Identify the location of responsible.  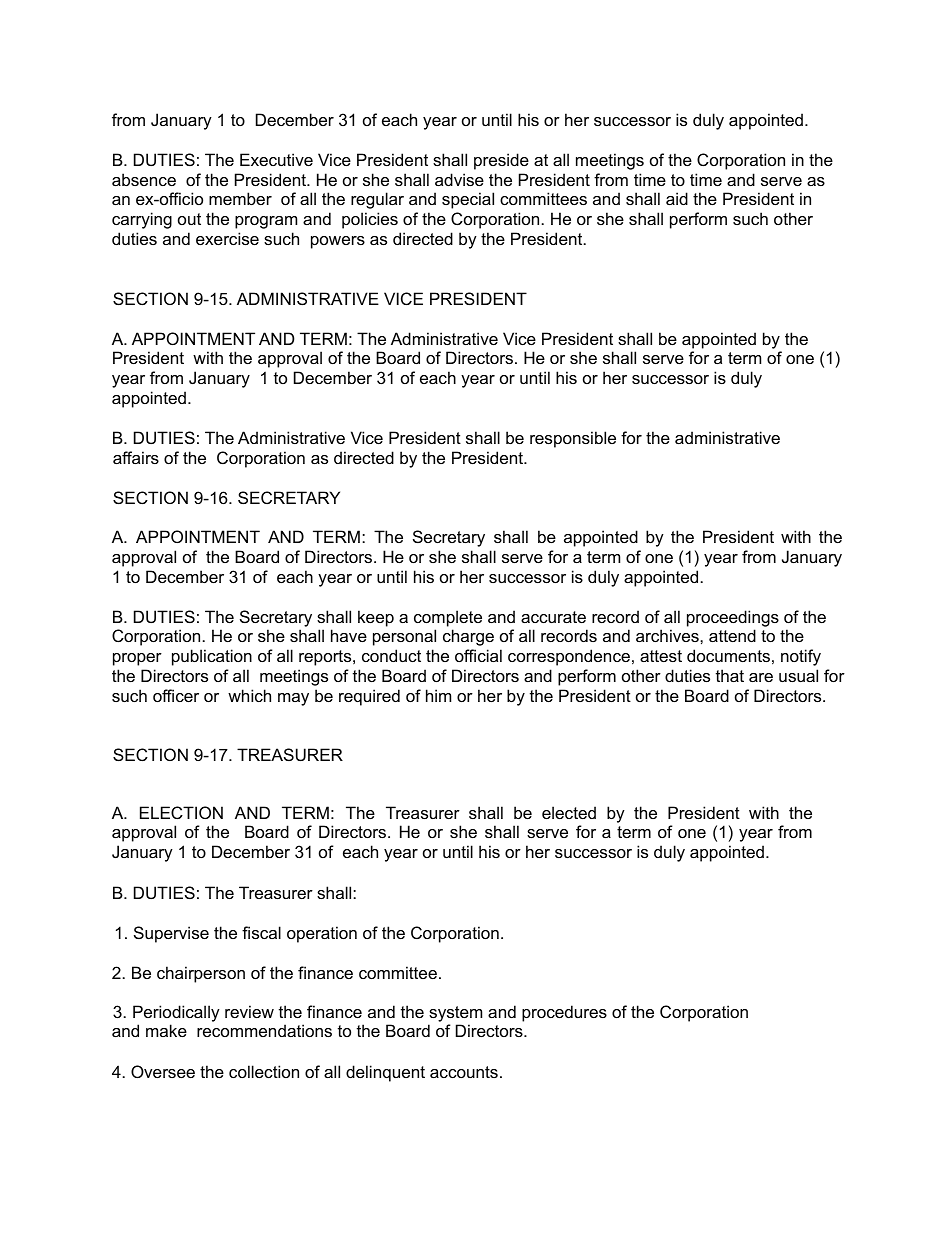
(573, 439).
